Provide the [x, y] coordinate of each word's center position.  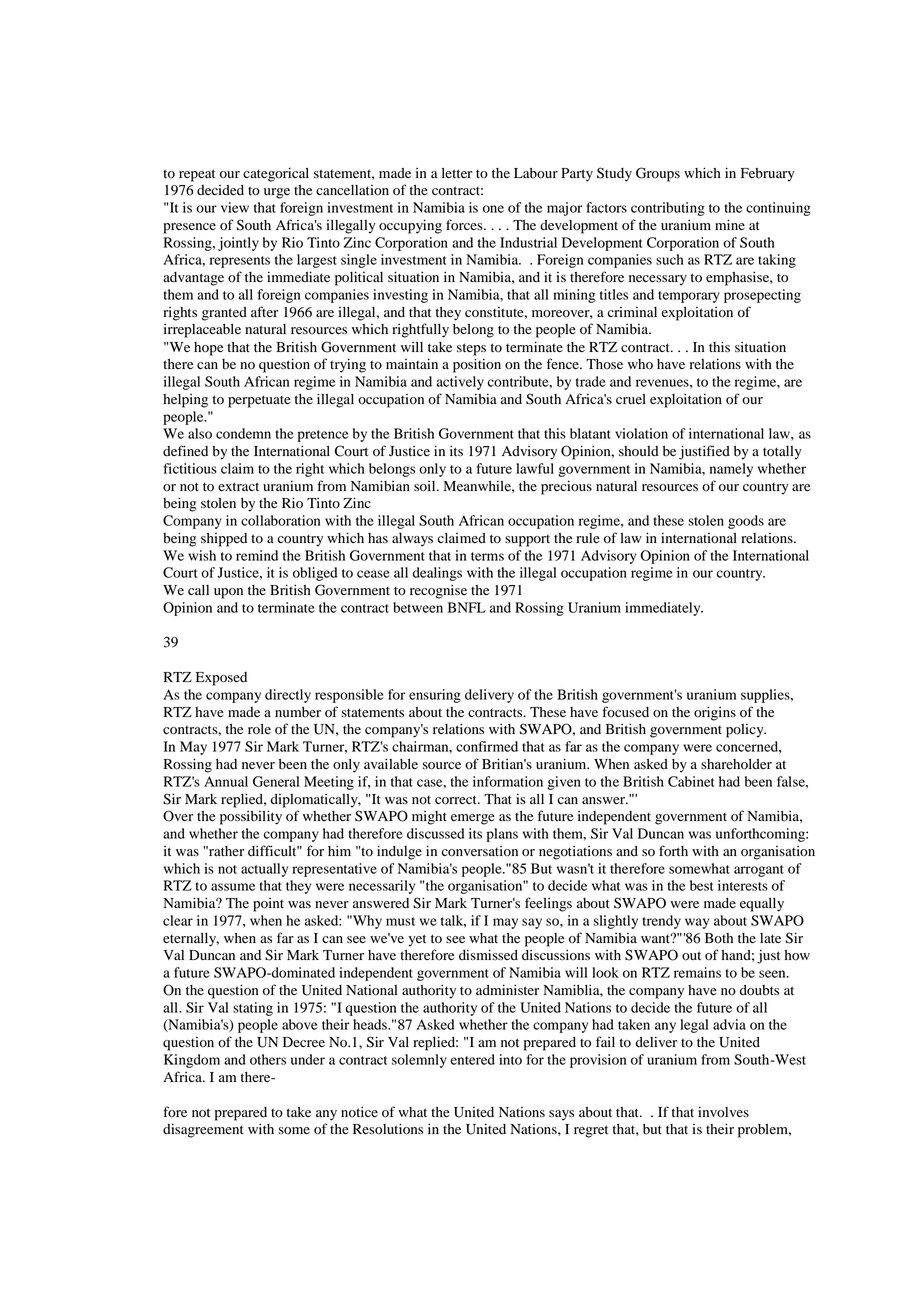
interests [743, 885]
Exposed [221, 679]
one [493, 209]
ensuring [435, 696]
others [268, 1059]
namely [731, 470]
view [235, 207]
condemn [243, 433]
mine [730, 224]
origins [715, 713]
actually [264, 870]
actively [460, 383]
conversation [479, 851]
